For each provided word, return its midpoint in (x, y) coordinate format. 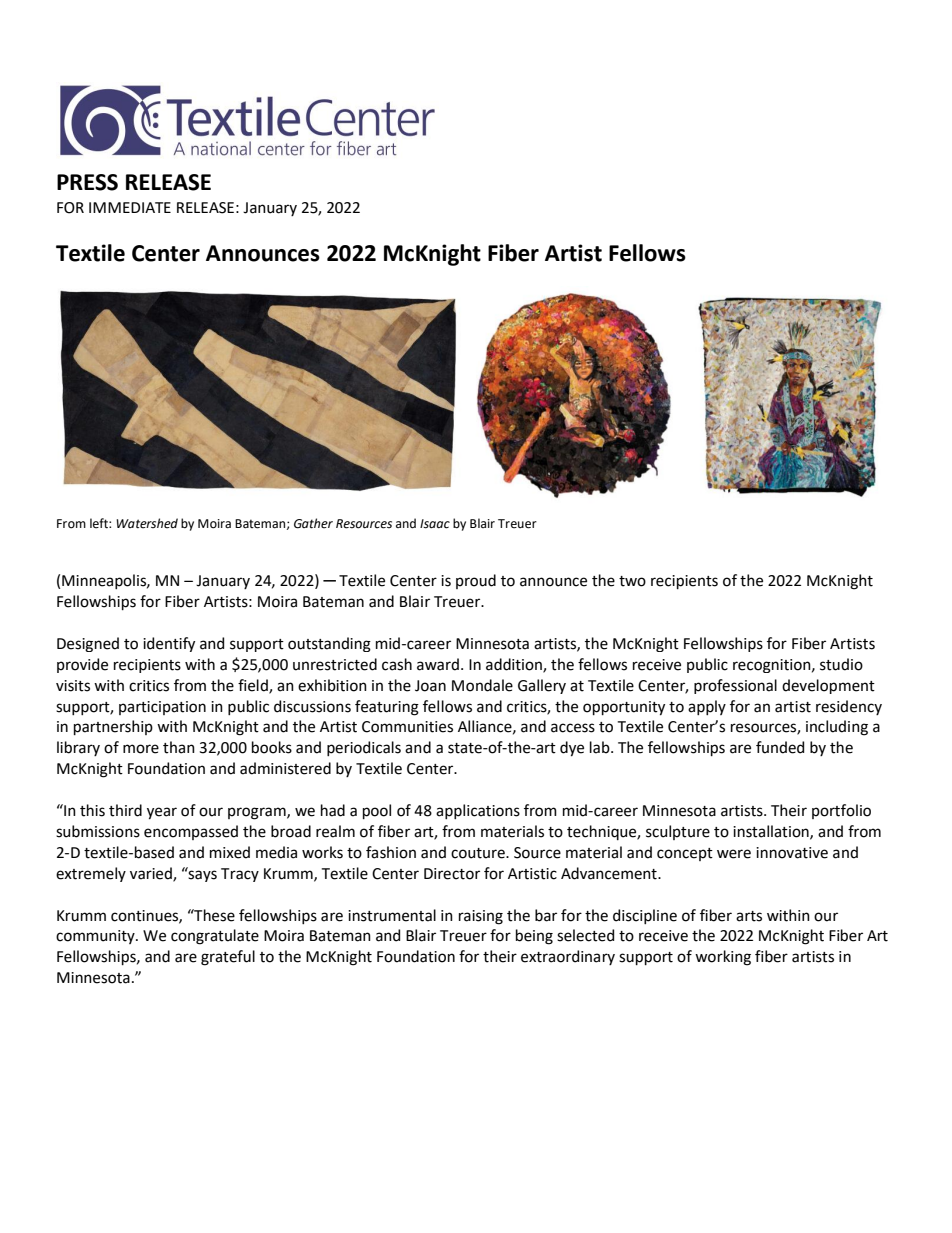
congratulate (215, 937)
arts (749, 916)
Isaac (435, 524)
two (632, 581)
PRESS (87, 182)
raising (481, 917)
